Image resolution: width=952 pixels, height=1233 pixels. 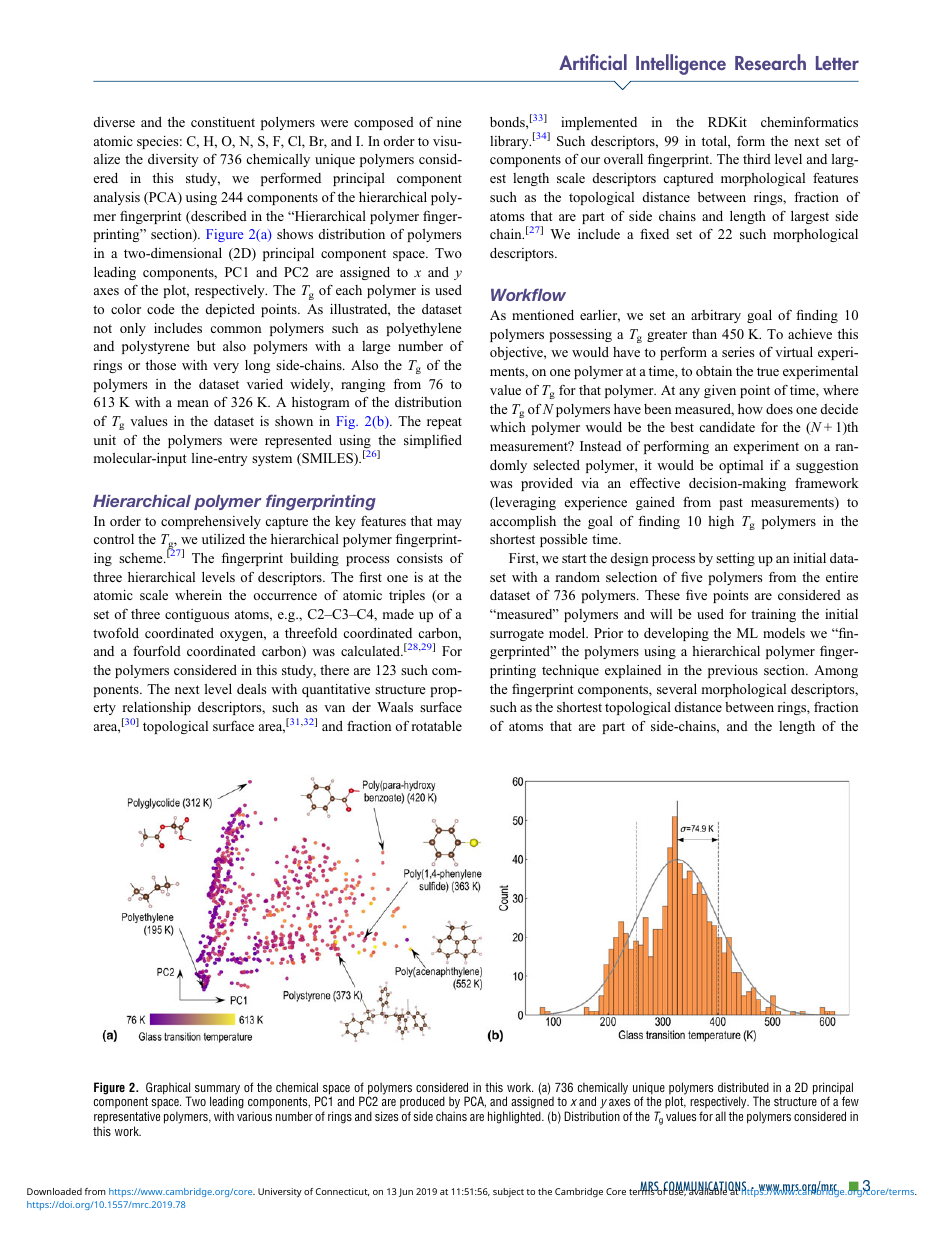 I want to click on diverse, so click(x=114, y=122).
